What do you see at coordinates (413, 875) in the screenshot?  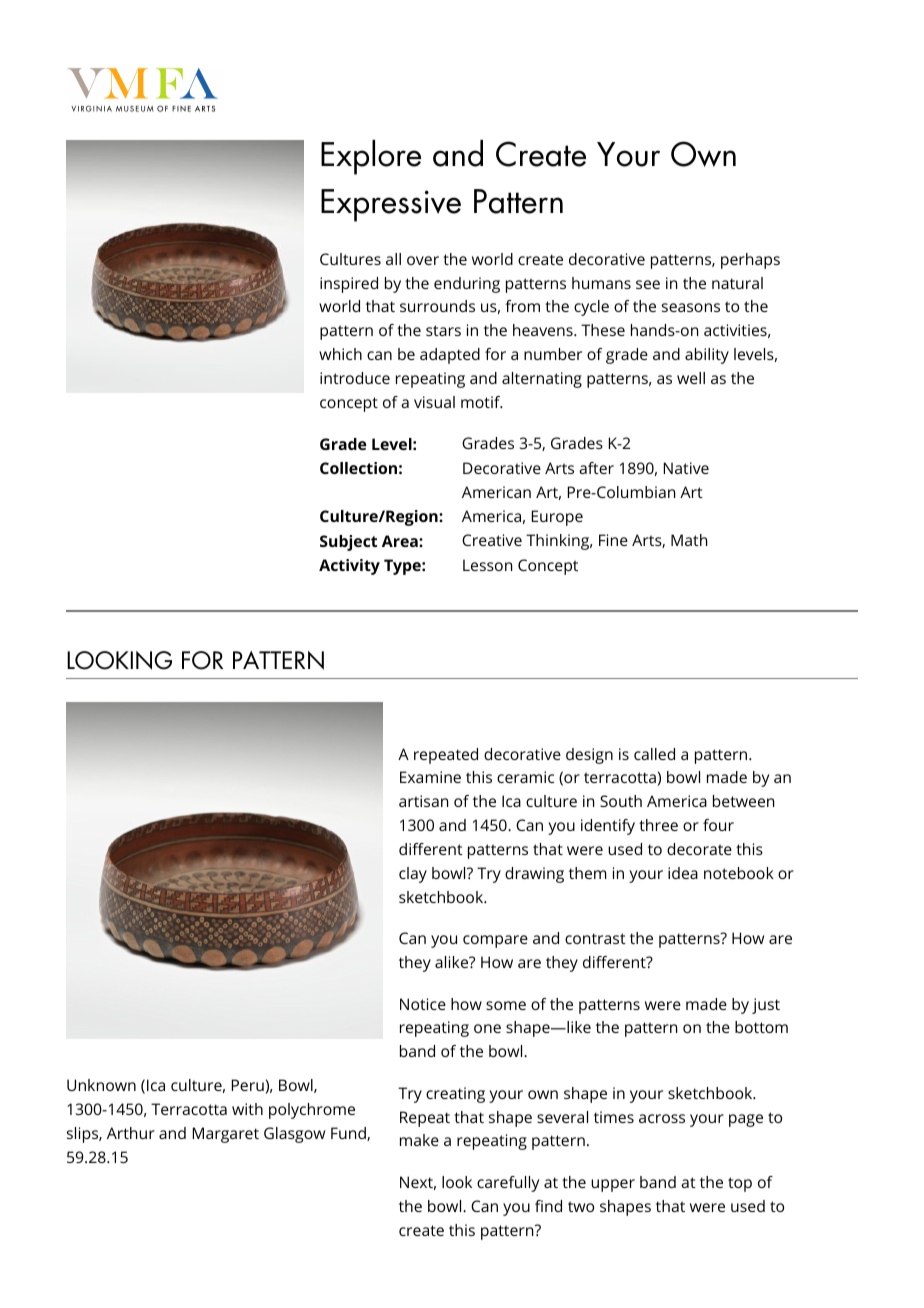 I see `clay` at bounding box center [413, 875].
